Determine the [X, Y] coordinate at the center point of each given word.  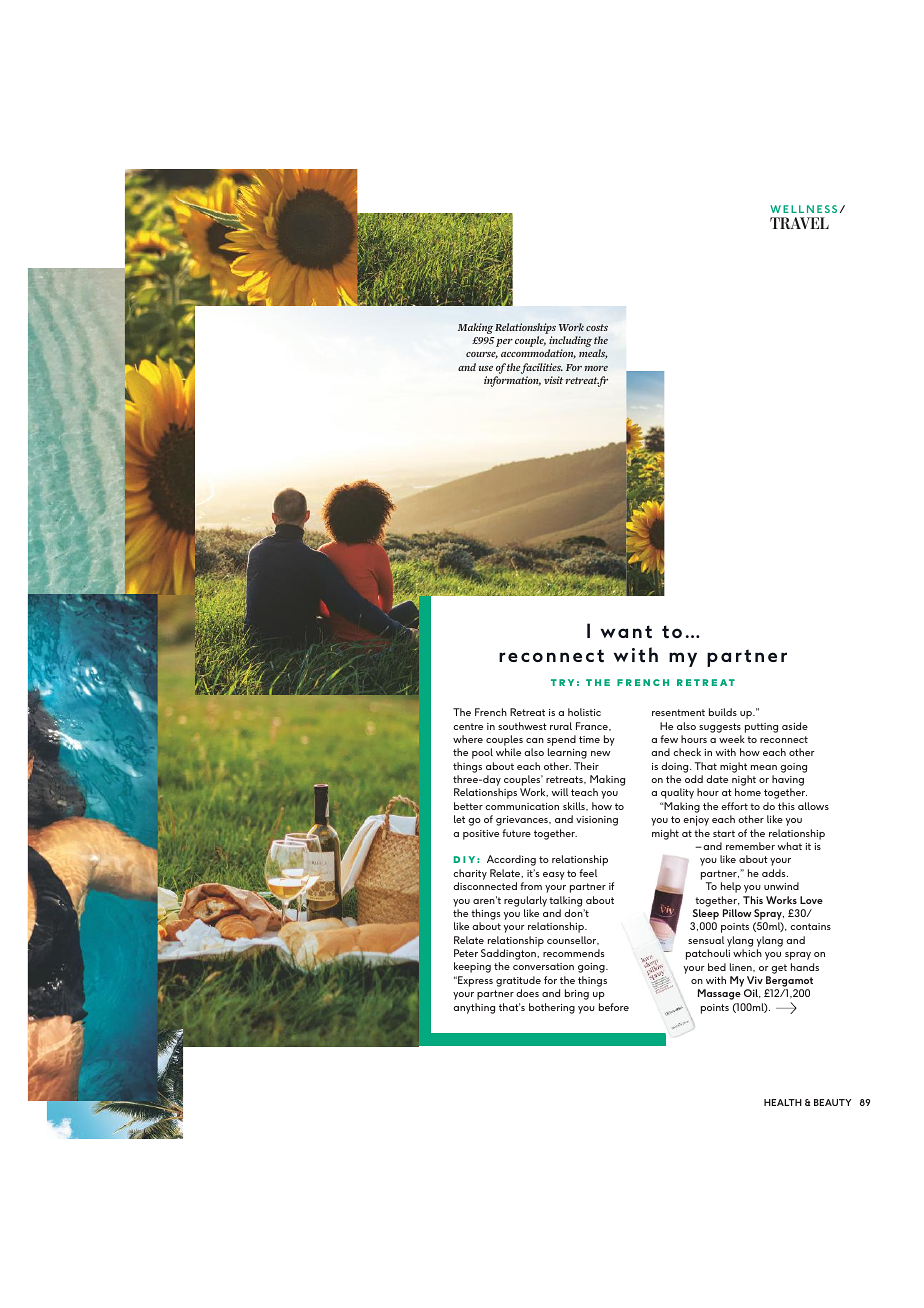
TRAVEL [799, 223]
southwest [522, 726]
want [626, 631]
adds [775, 873]
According [511, 860]
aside [795, 726]
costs [597, 327]
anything [474, 1008]
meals [593, 354]
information [512, 381]
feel [588, 873]
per [504, 343]
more [596, 368]
